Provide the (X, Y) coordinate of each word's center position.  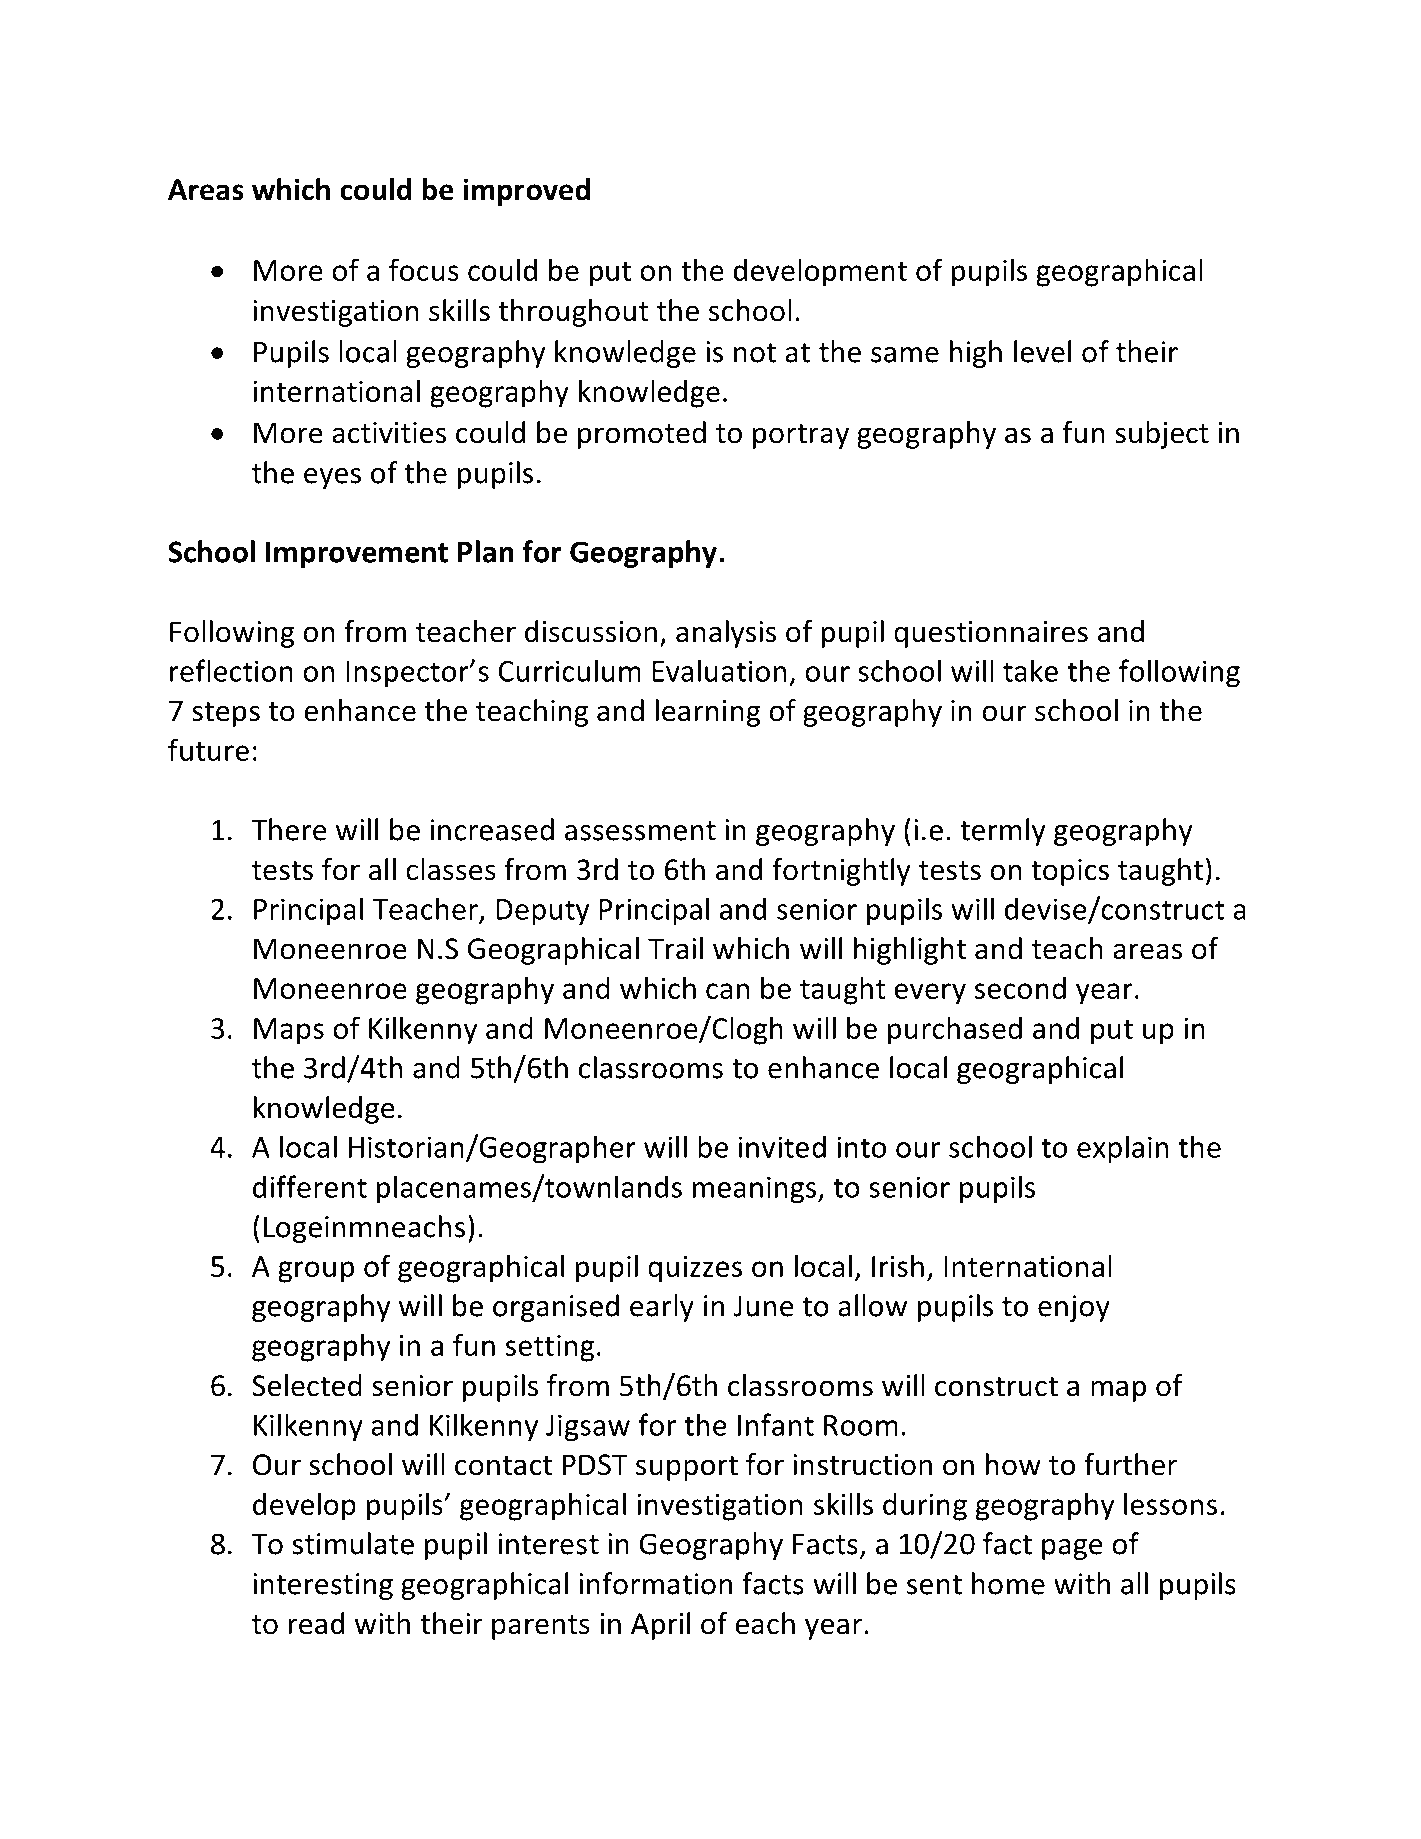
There (289, 829)
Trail (675, 948)
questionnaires (991, 634)
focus (424, 269)
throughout (574, 313)
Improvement (357, 554)
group (316, 1272)
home (1008, 1583)
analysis (726, 634)
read (316, 1623)
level (1042, 351)
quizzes (695, 1269)
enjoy (1074, 1308)
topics (1070, 872)
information (655, 1583)
